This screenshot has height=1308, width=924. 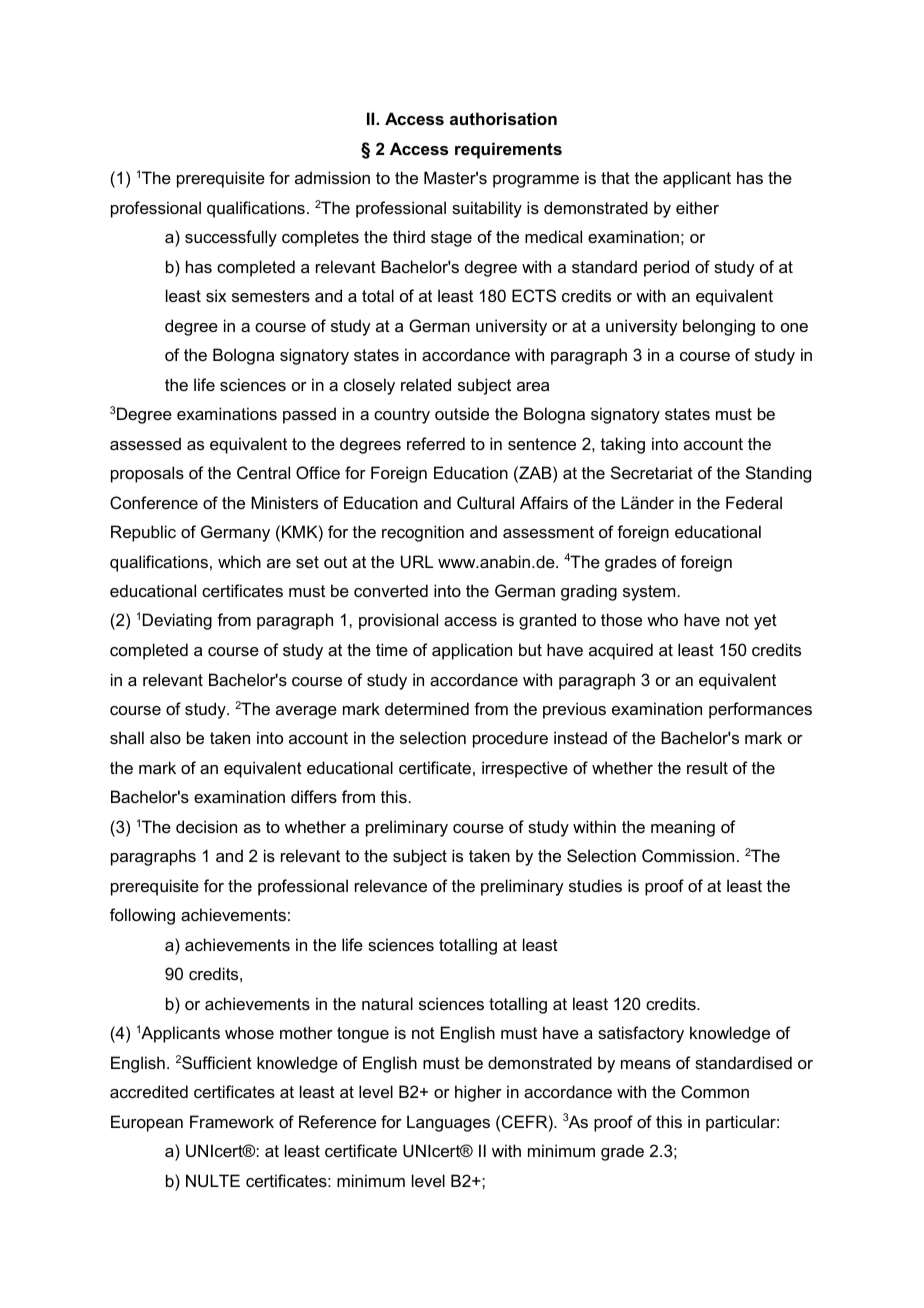 What do you see at coordinates (436, 443) in the screenshot?
I see `referred` at bounding box center [436, 443].
